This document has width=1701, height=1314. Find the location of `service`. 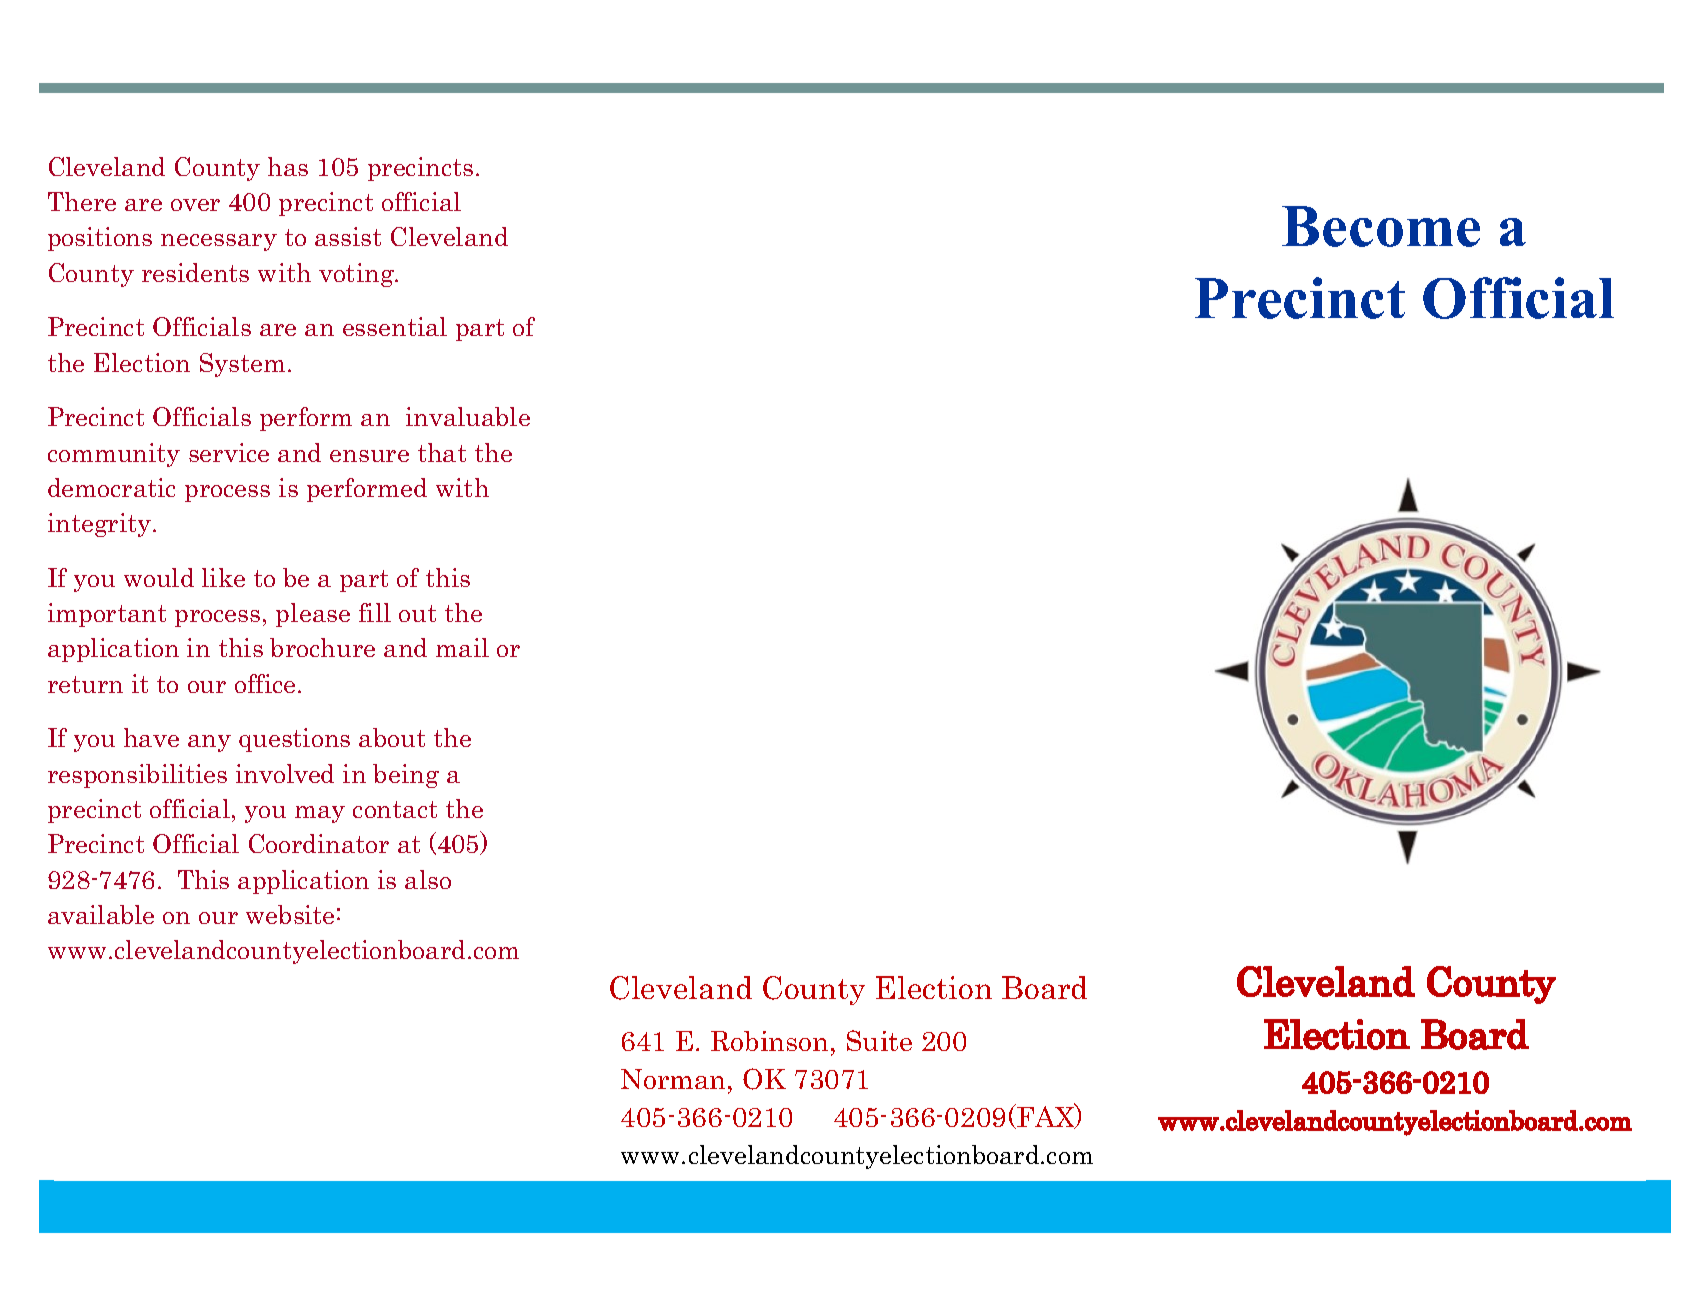

service is located at coordinates (229, 452).
